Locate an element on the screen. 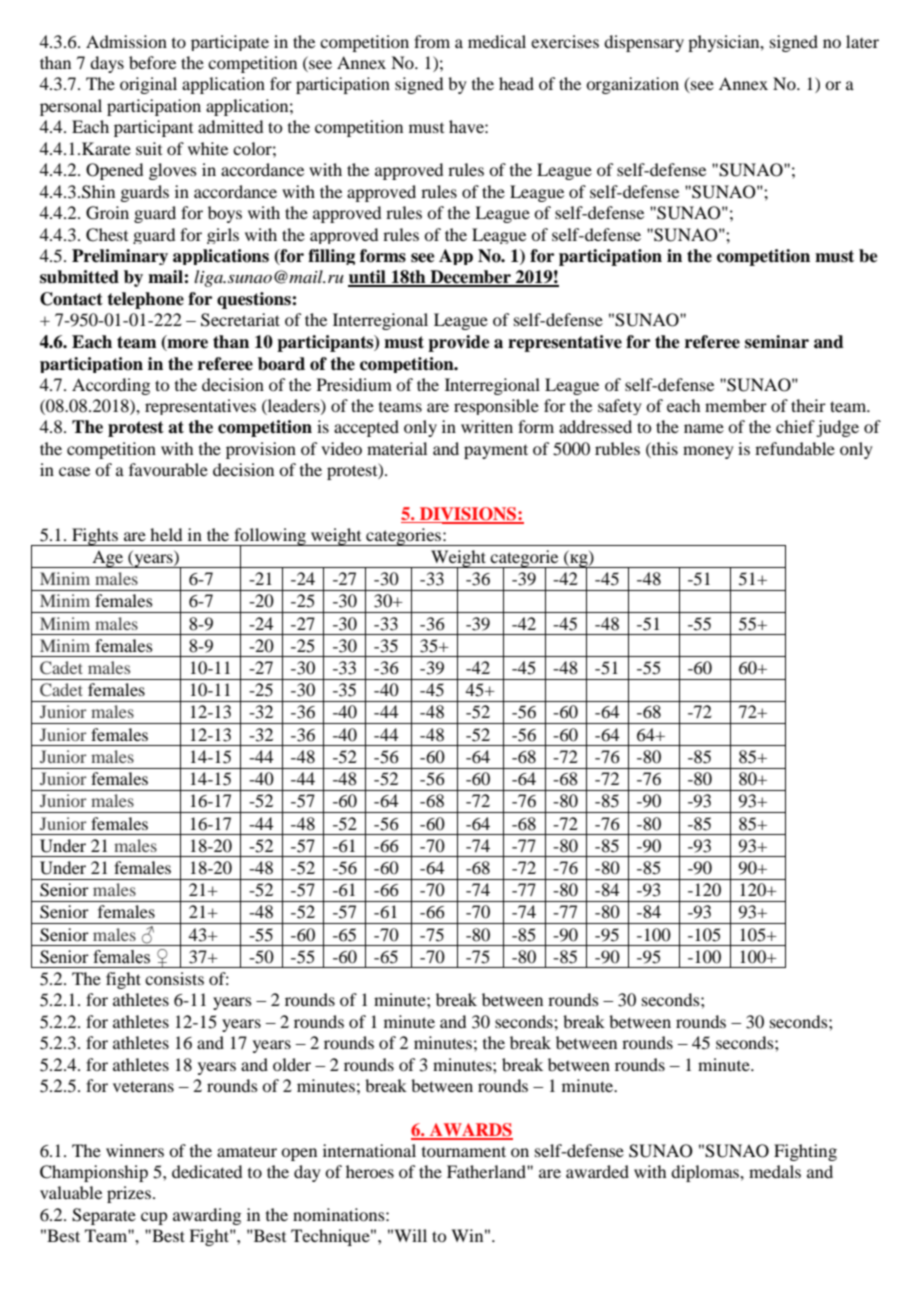 The image size is (924, 1308). refundable is located at coordinates (795, 448).
